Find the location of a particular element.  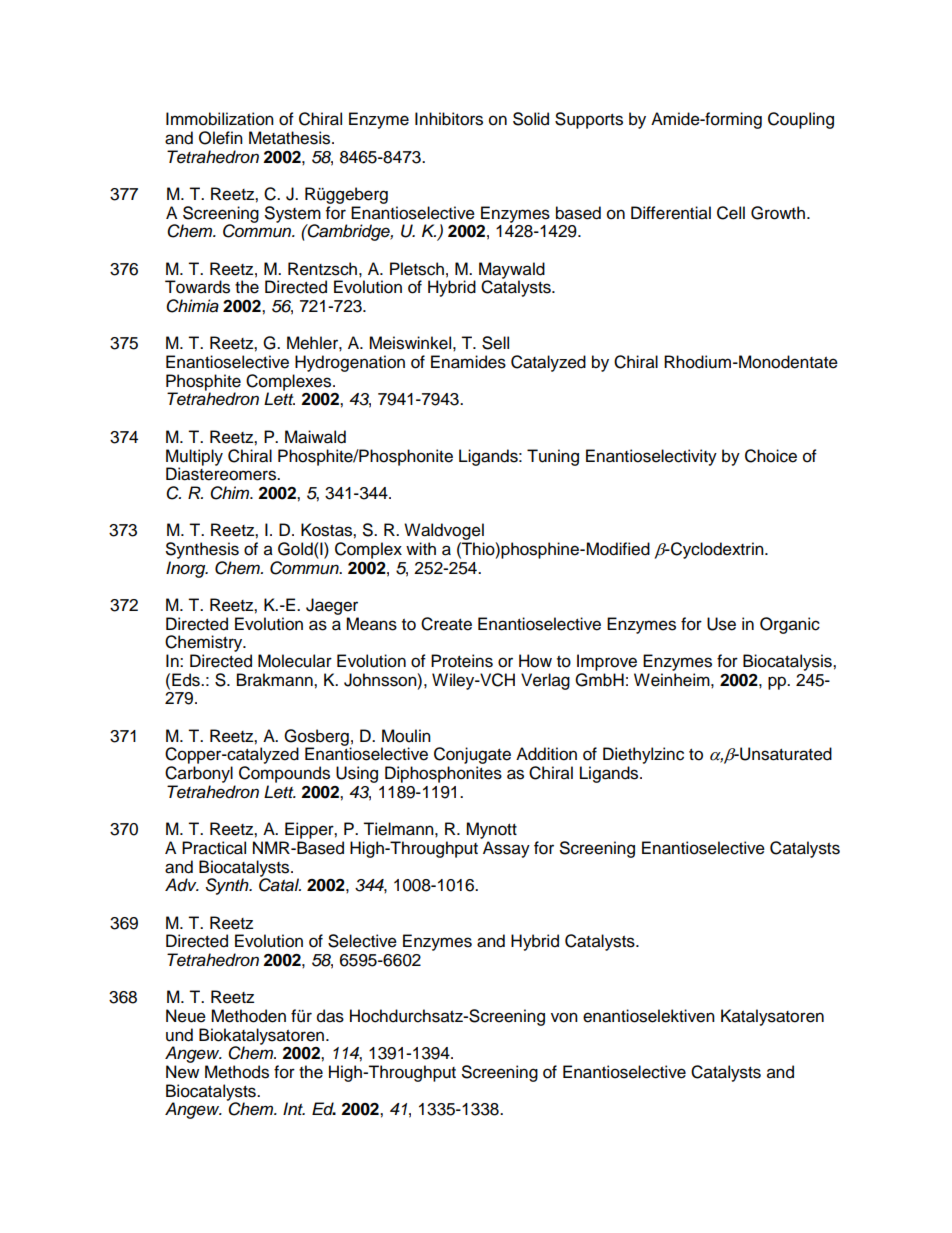

Molecular is located at coordinates (295, 661).
